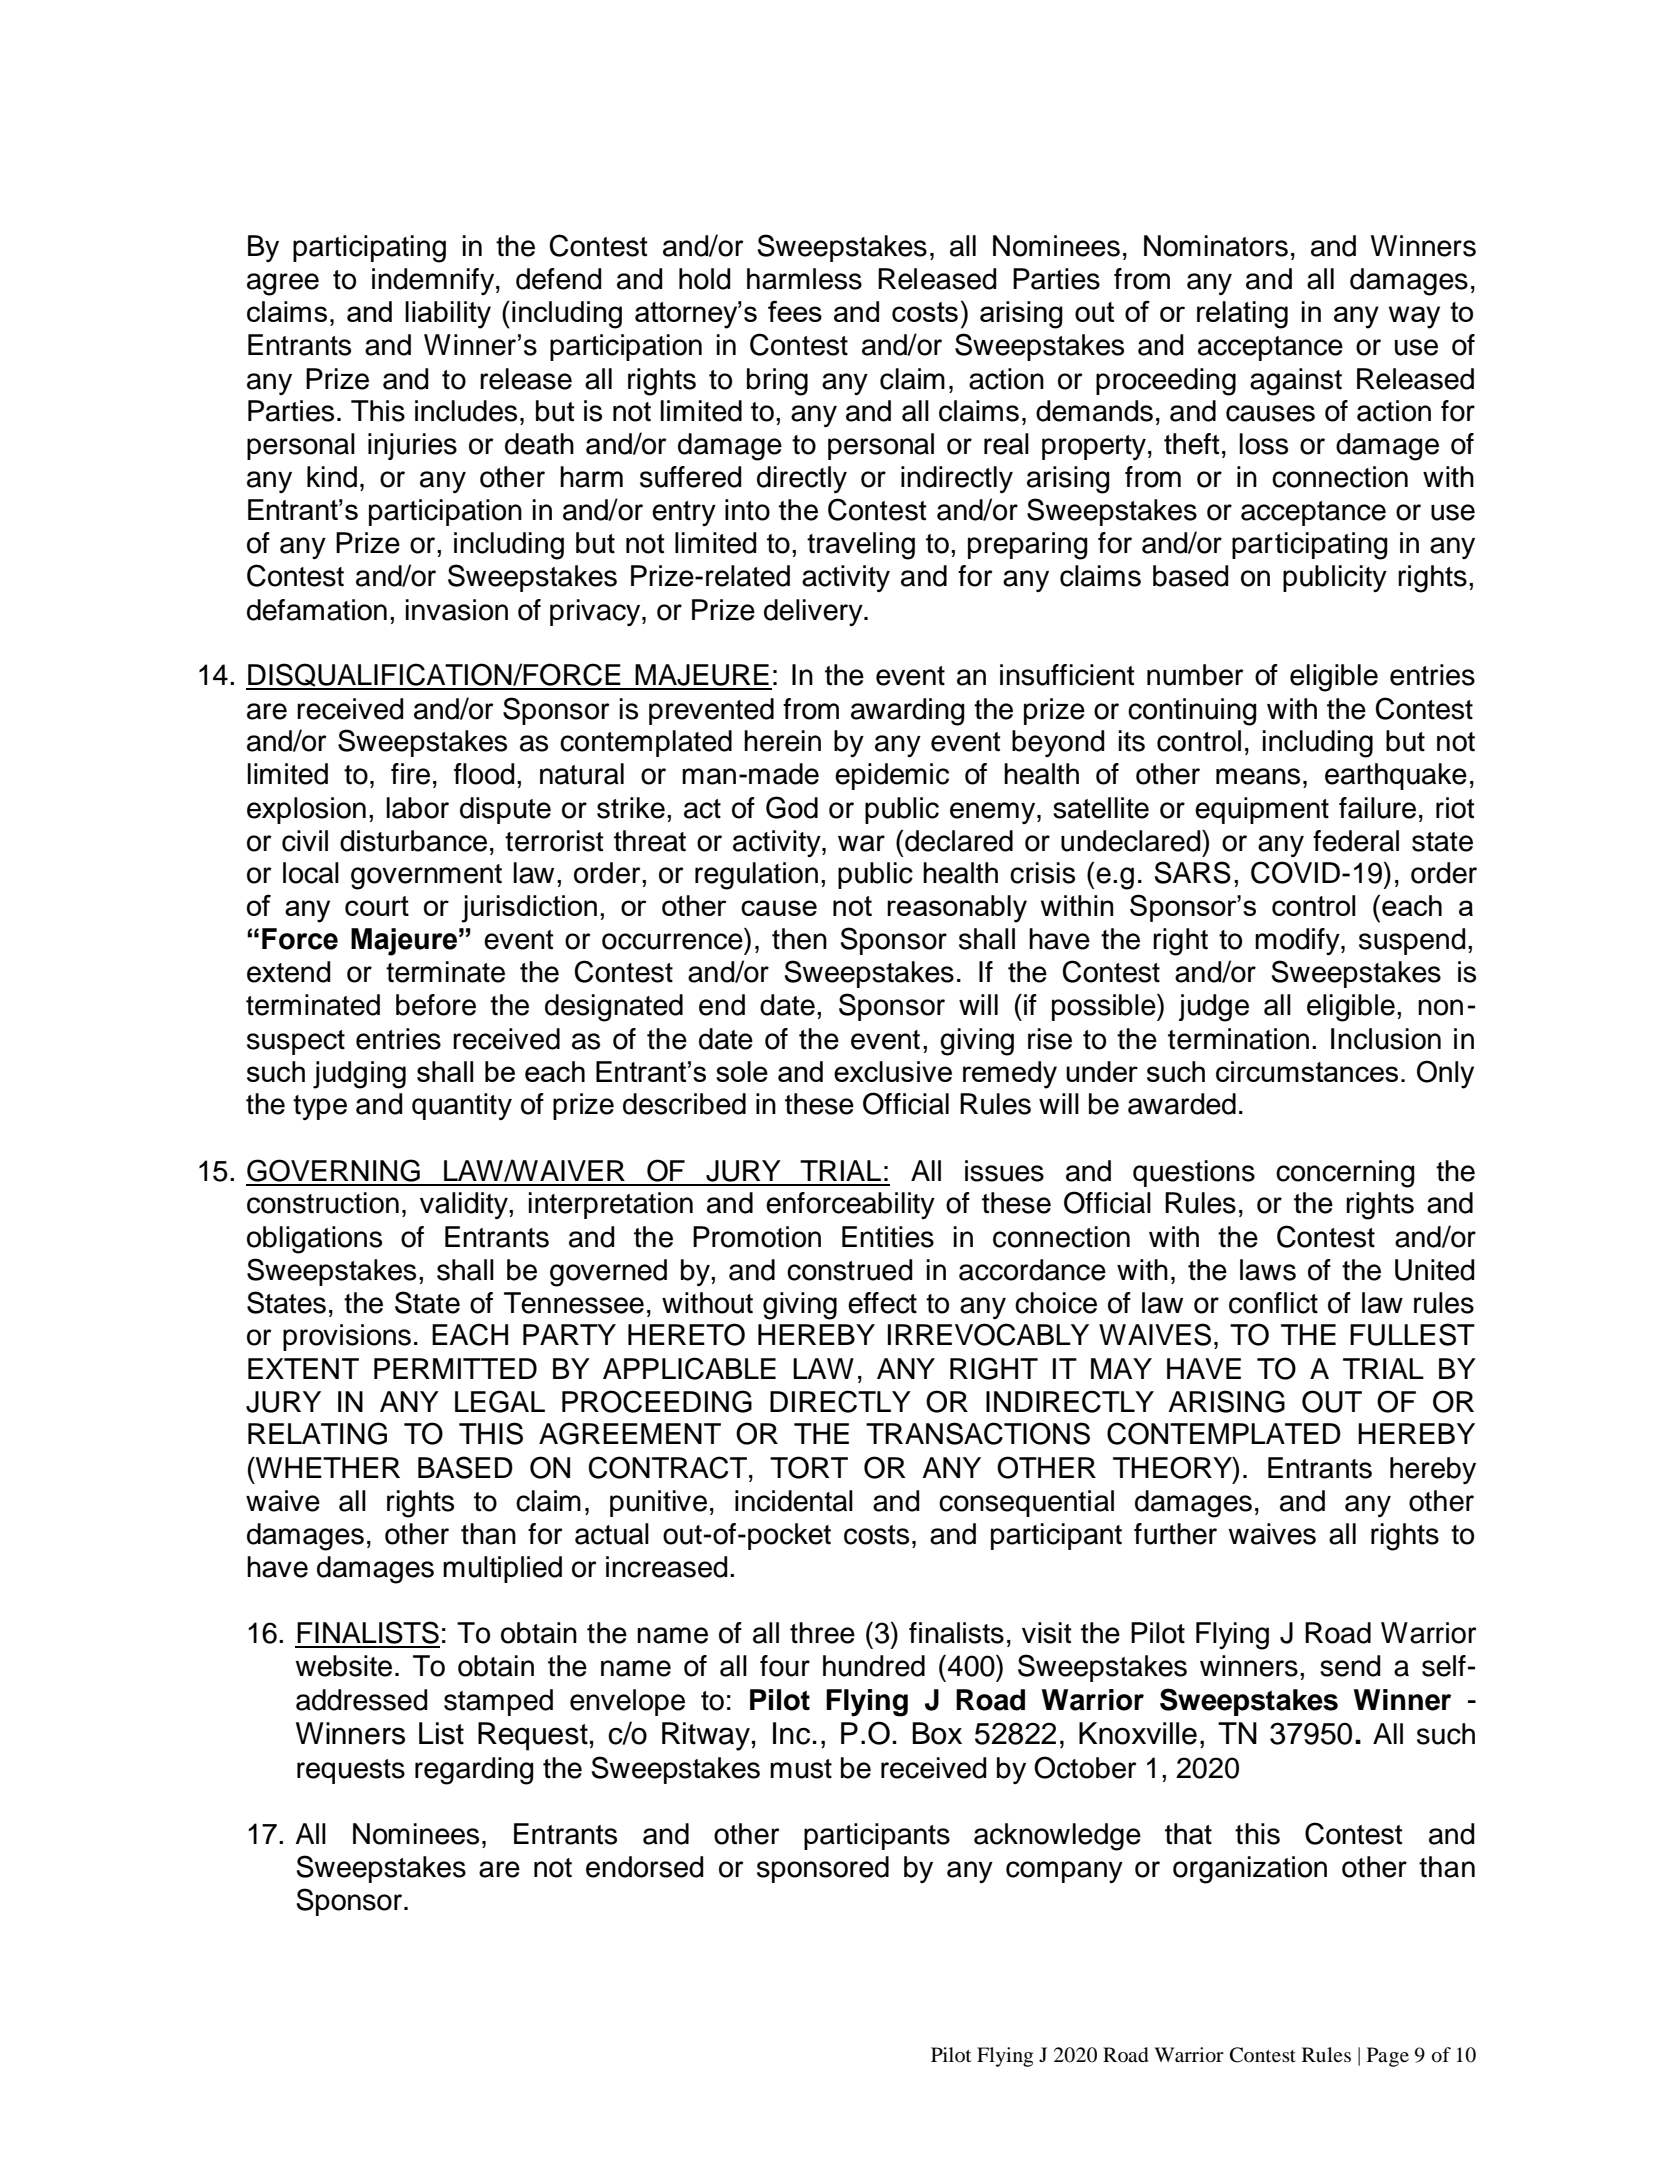 The image size is (1673, 2165). What do you see at coordinates (410, 774) in the screenshot?
I see `fire` at bounding box center [410, 774].
